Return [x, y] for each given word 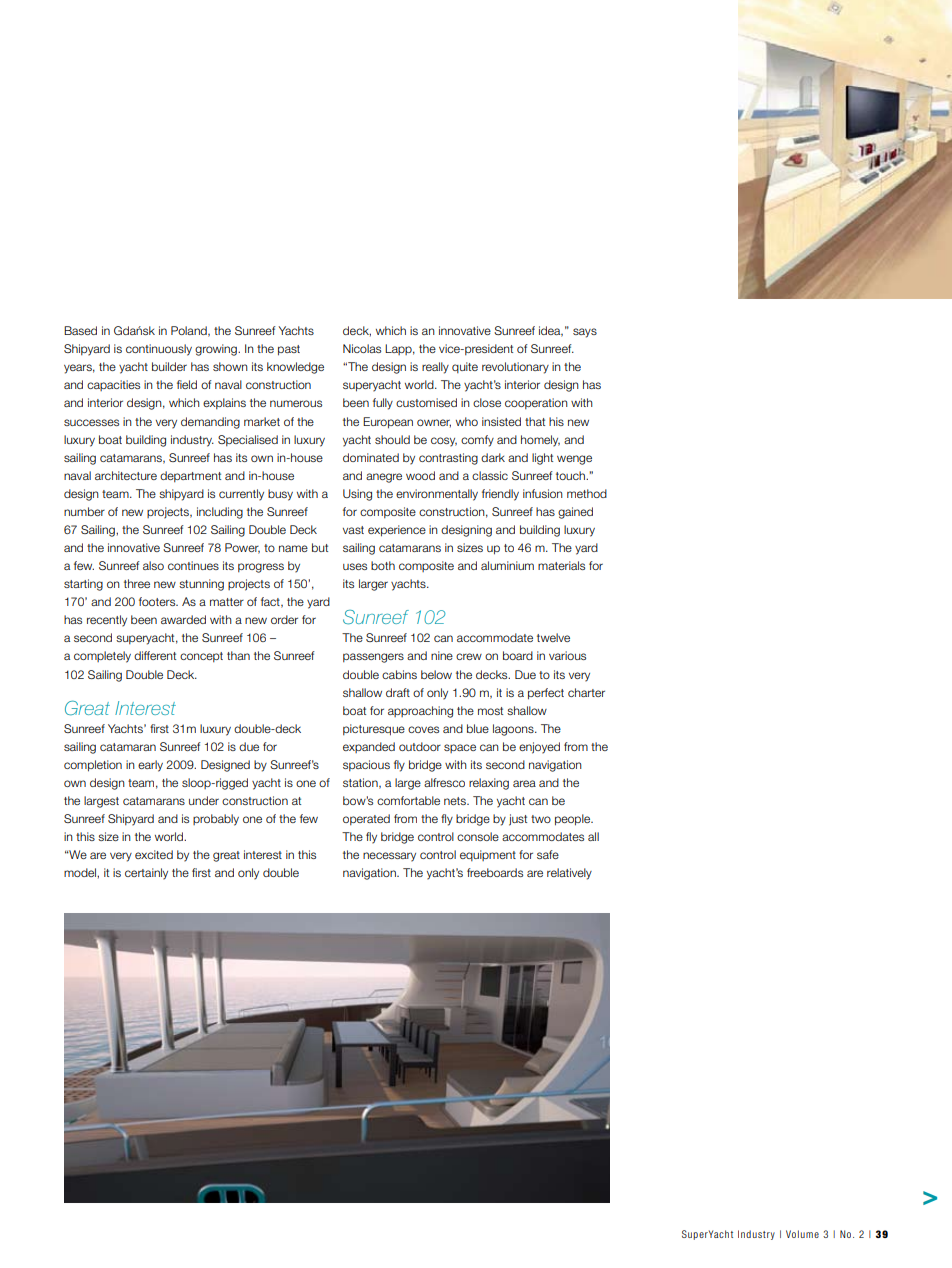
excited [154, 854]
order [284, 619]
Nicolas [362, 348]
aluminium [507, 565]
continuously [159, 350]
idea [551, 331]
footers [158, 601]
